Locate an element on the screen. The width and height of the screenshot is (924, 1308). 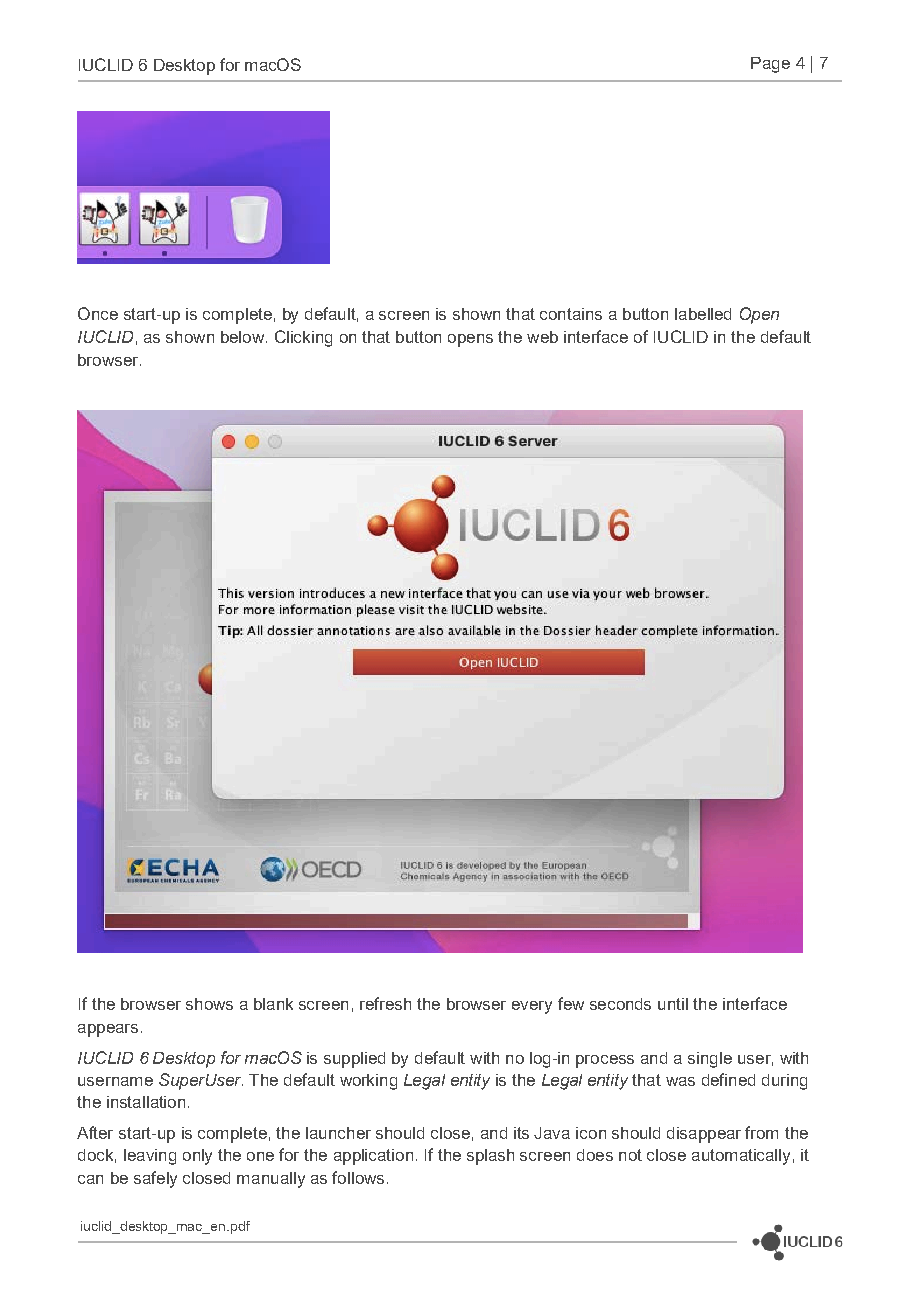
contains is located at coordinates (571, 314).
